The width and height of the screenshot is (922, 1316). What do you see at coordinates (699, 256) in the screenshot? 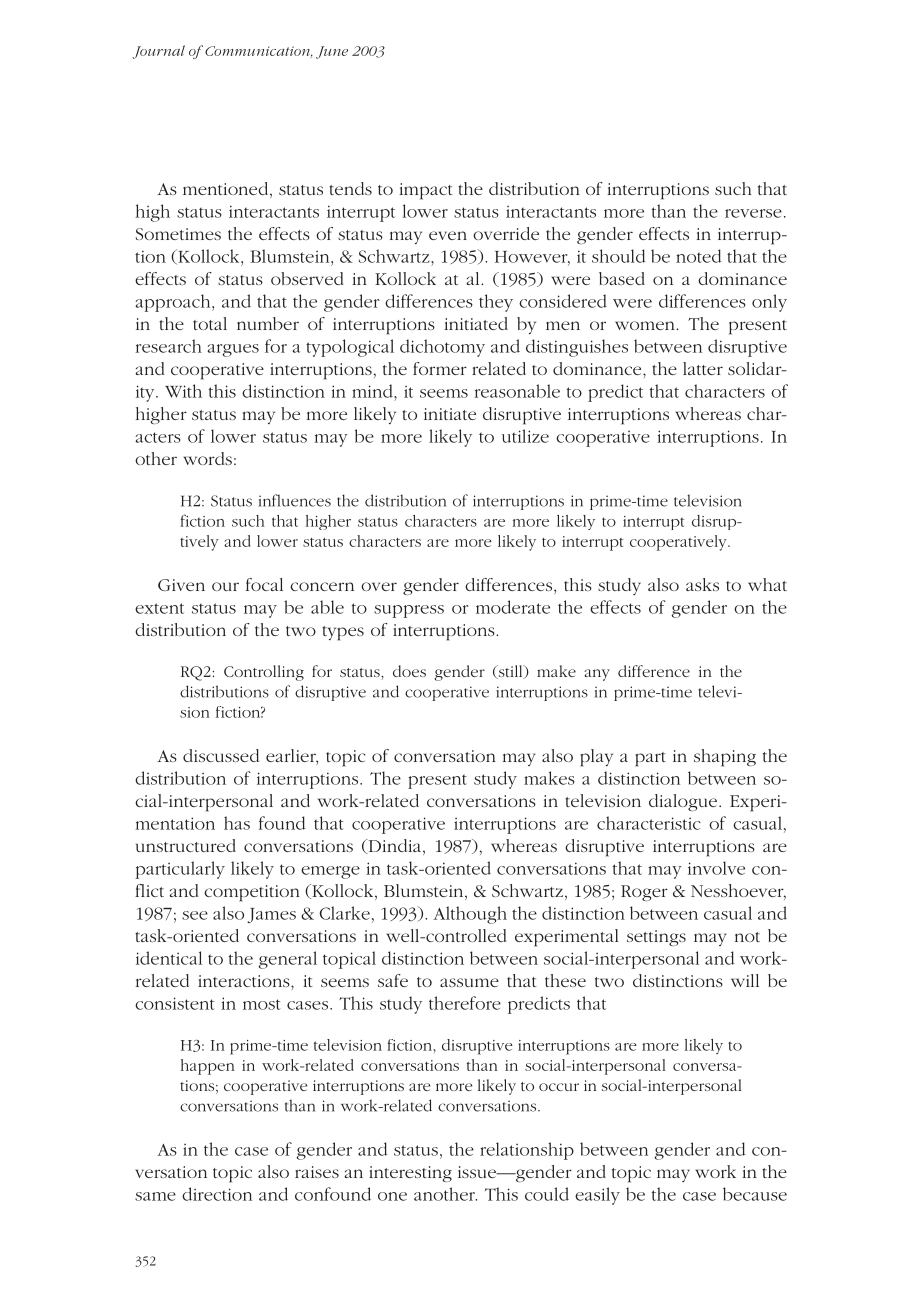
I see `noted` at bounding box center [699, 256].
